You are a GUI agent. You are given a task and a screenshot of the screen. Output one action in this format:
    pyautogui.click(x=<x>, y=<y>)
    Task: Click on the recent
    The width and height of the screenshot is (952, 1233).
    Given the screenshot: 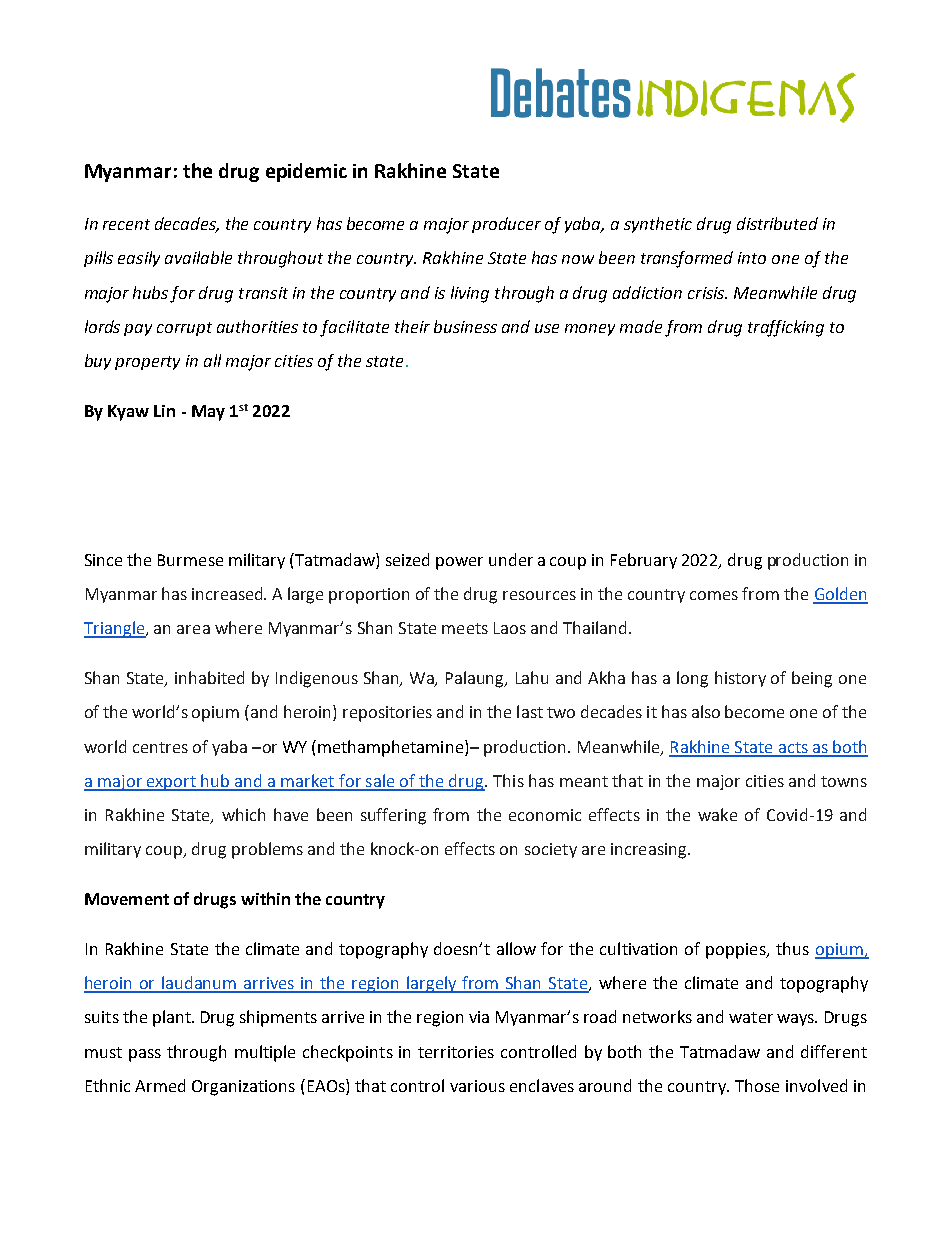 What is the action you would take?
    pyautogui.click(x=126, y=224)
